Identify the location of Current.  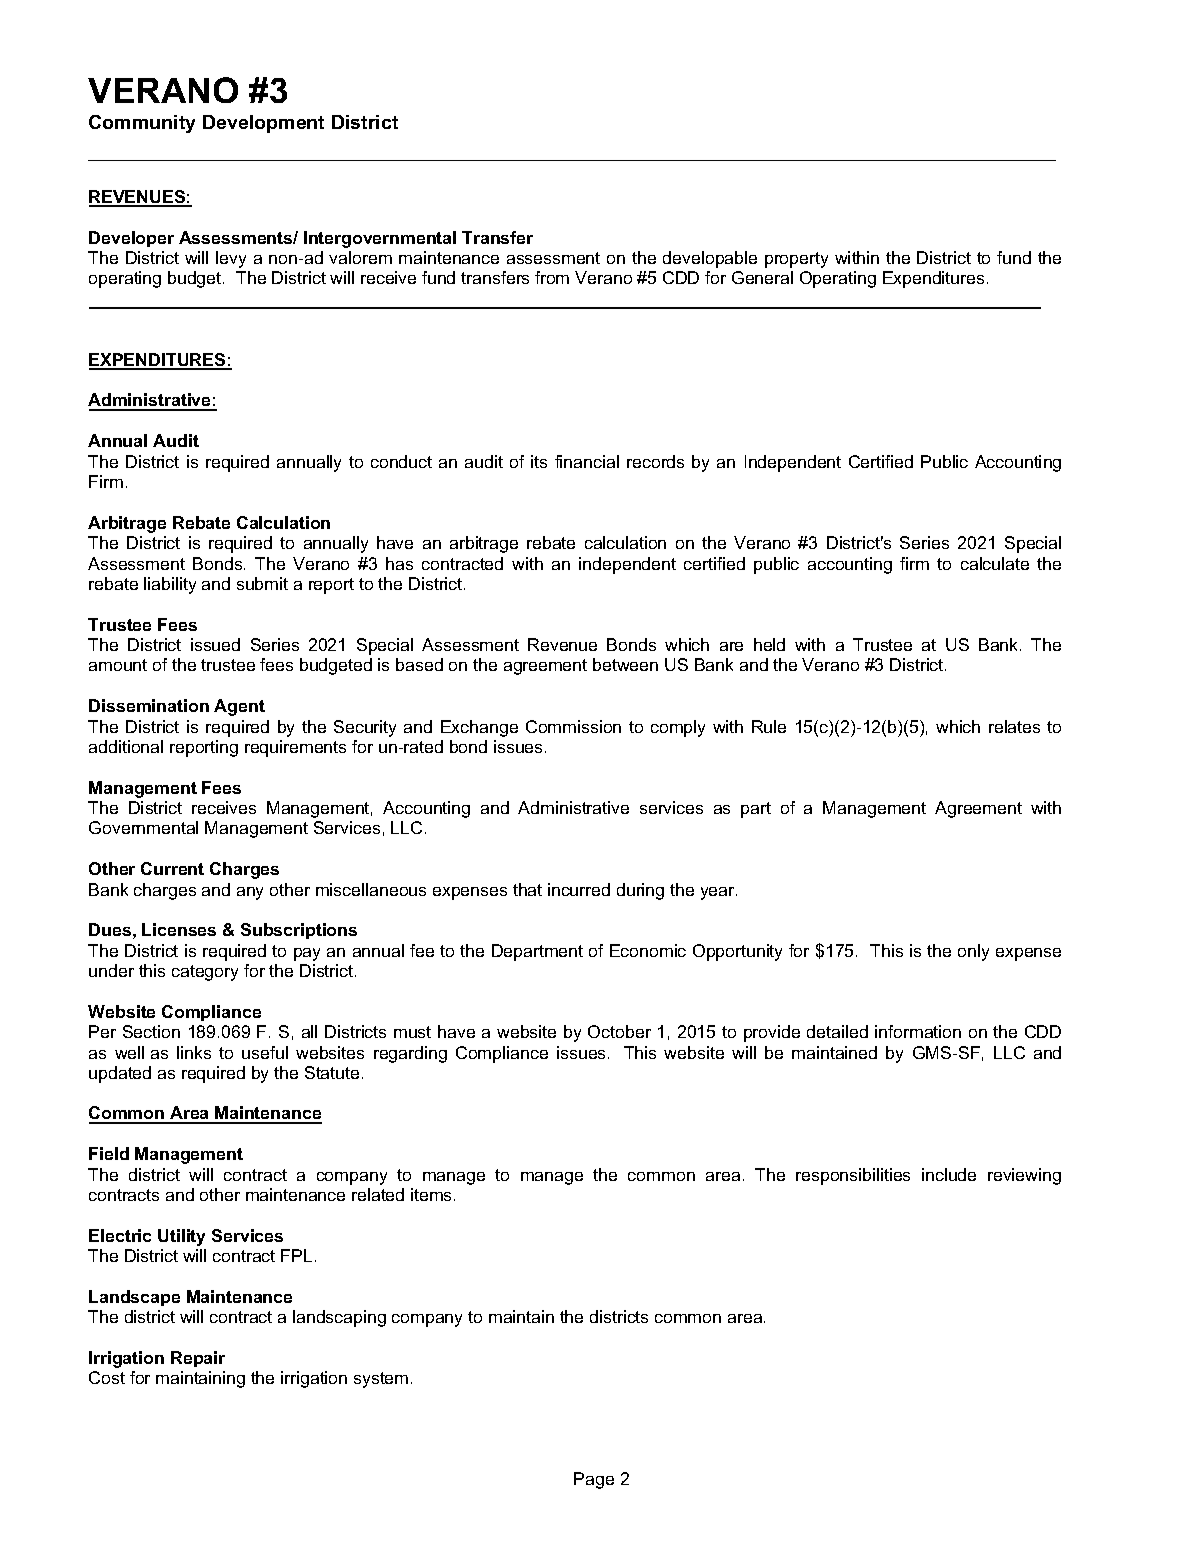
(172, 868).
